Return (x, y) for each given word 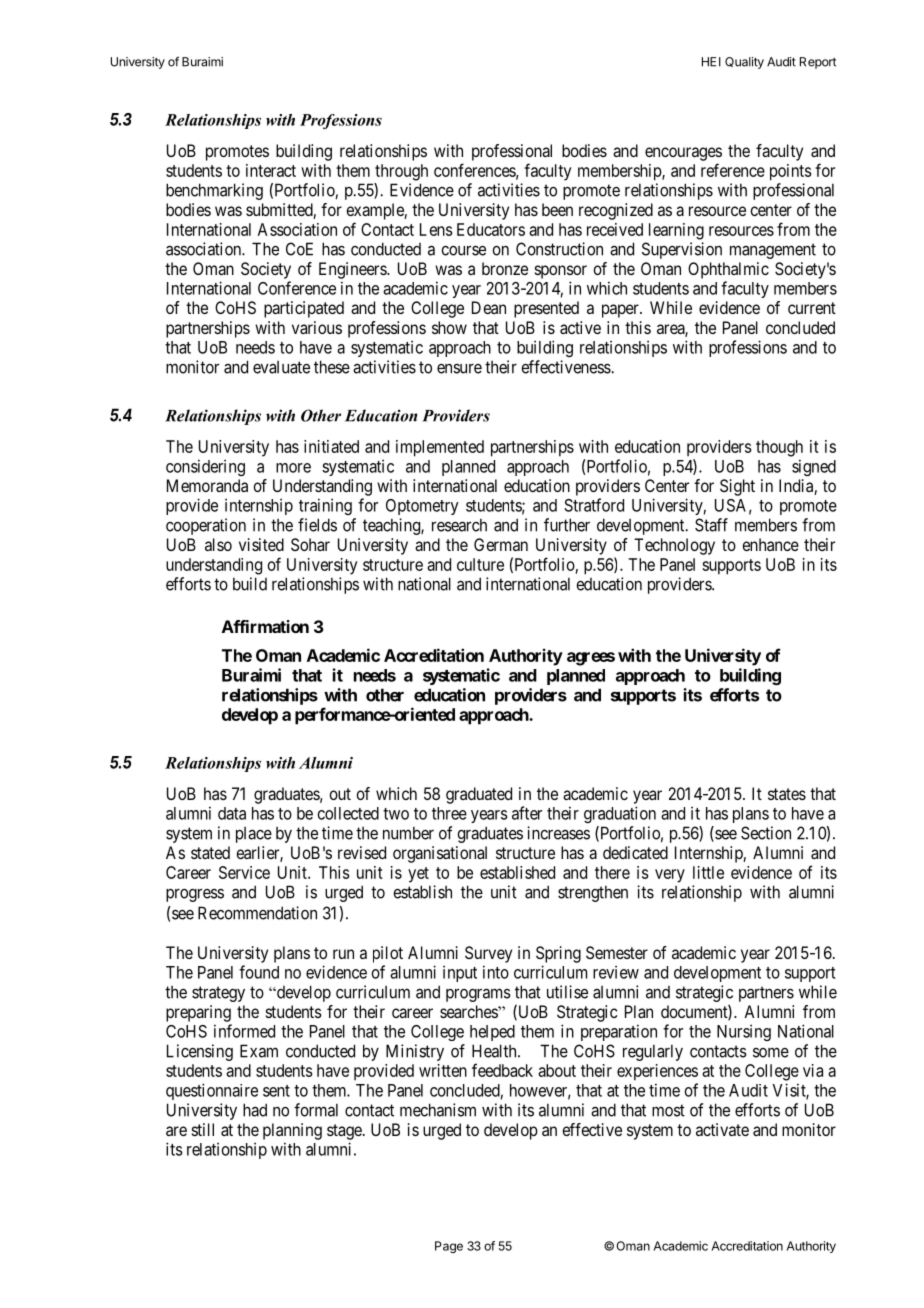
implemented (440, 448)
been (557, 209)
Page (449, 1247)
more (293, 468)
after (527, 813)
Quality (744, 63)
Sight (737, 487)
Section (766, 833)
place (254, 835)
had (255, 1110)
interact (271, 170)
